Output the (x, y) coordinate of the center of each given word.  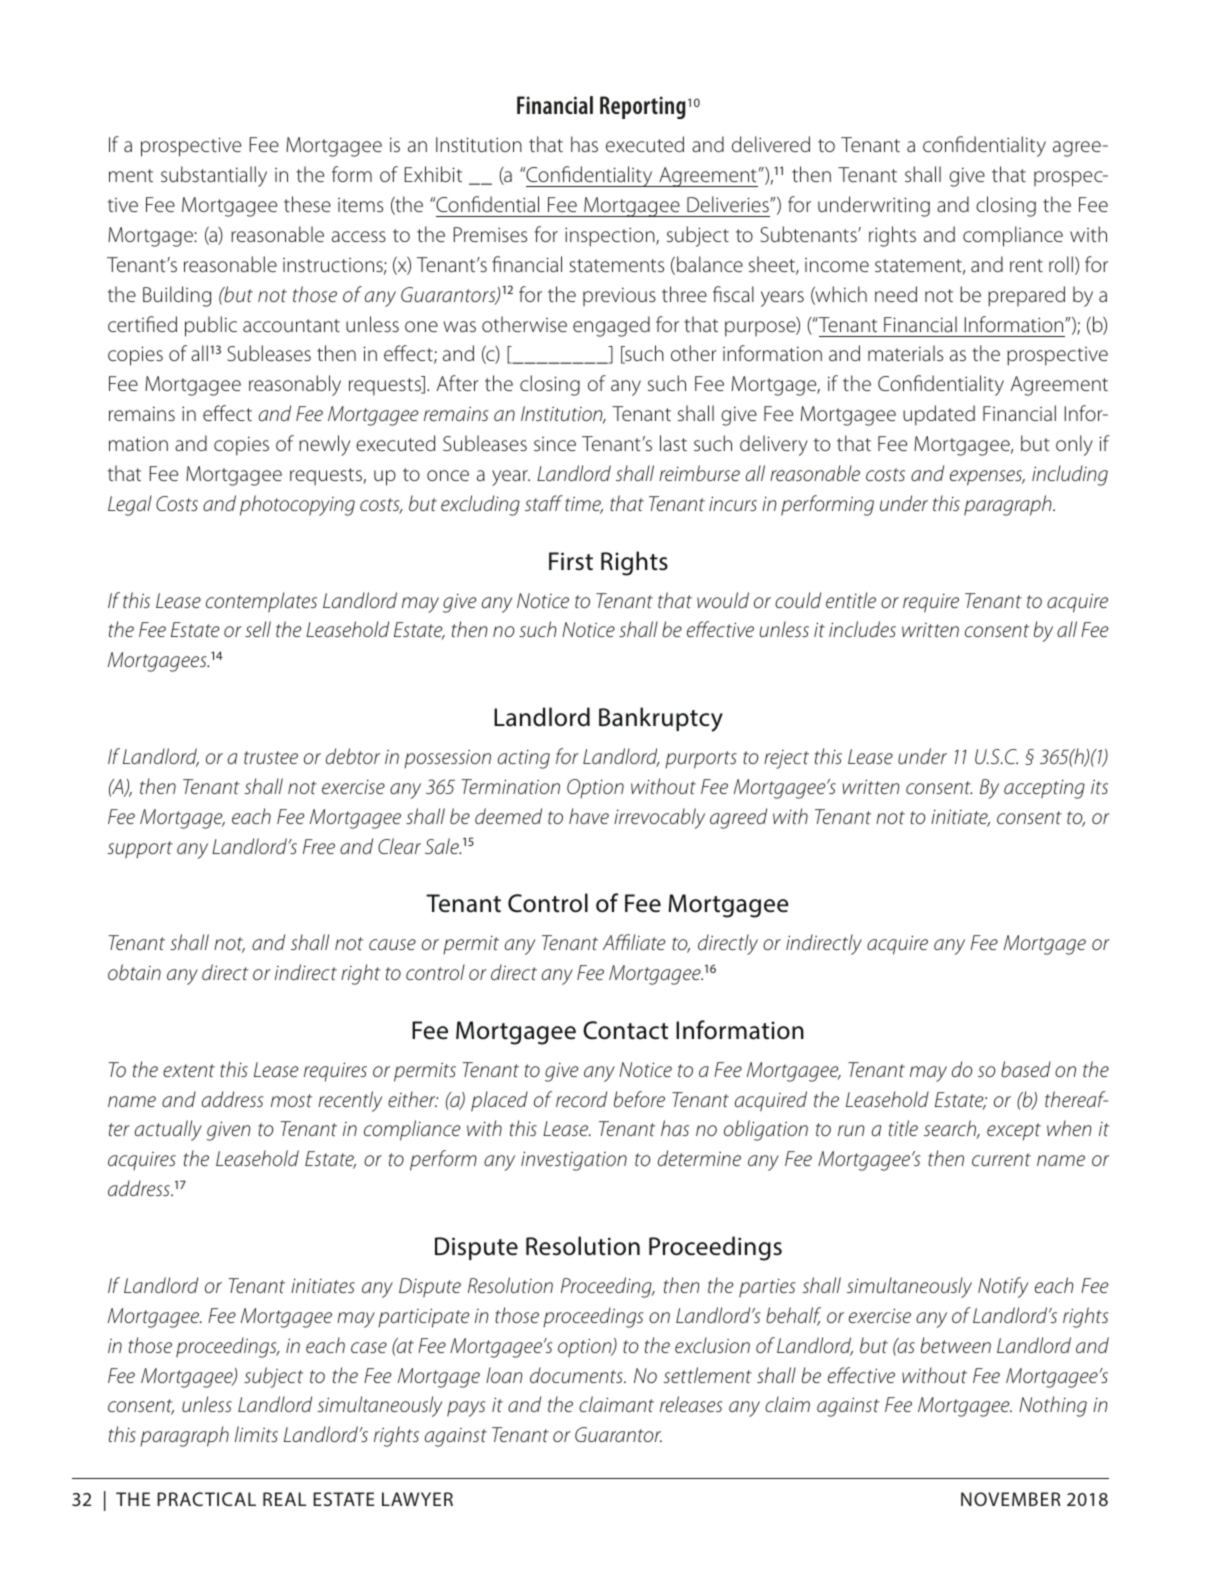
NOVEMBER (1011, 1499)
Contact (625, 1030)
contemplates (261, 602)
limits (256, 1434)
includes (862, 629)
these (307, 204)
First (571, 561)
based (1026, 1069)
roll (1061, 264)
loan (504, 1375)
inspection (611, 237)
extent (189, 1070)
